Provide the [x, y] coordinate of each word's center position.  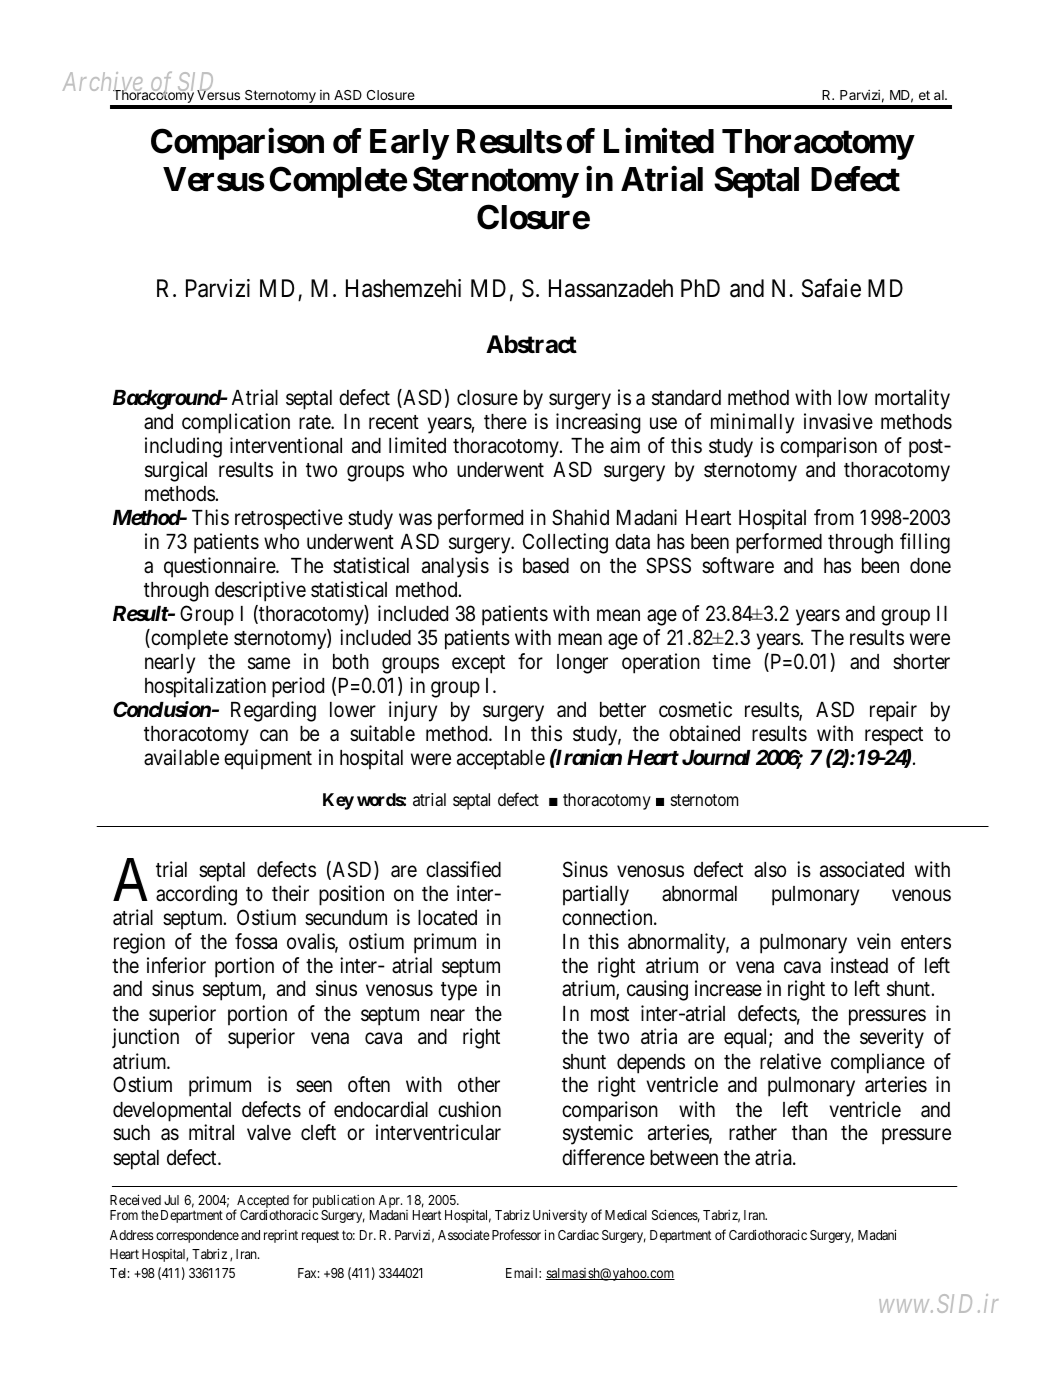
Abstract [531, 344]
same [269, 663]
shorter [921, 662]
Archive [104, 83]
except [478, 664]
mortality [912, 399]
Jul [171, 1200]
